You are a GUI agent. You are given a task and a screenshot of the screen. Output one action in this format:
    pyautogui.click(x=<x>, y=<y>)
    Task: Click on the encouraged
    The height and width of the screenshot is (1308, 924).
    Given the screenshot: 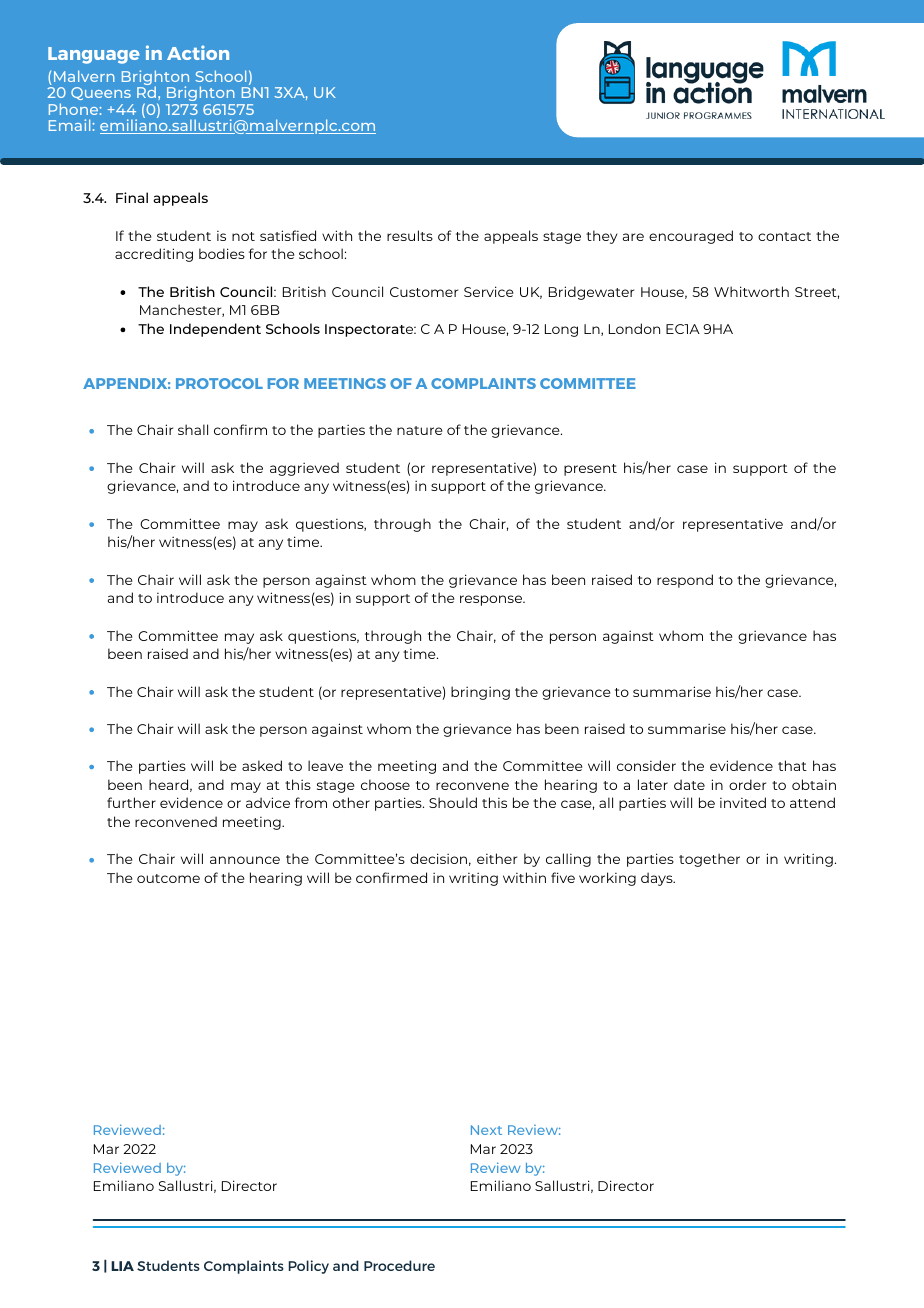 What is the action you would take?
    pyautogui.click(x=691, y=237)
